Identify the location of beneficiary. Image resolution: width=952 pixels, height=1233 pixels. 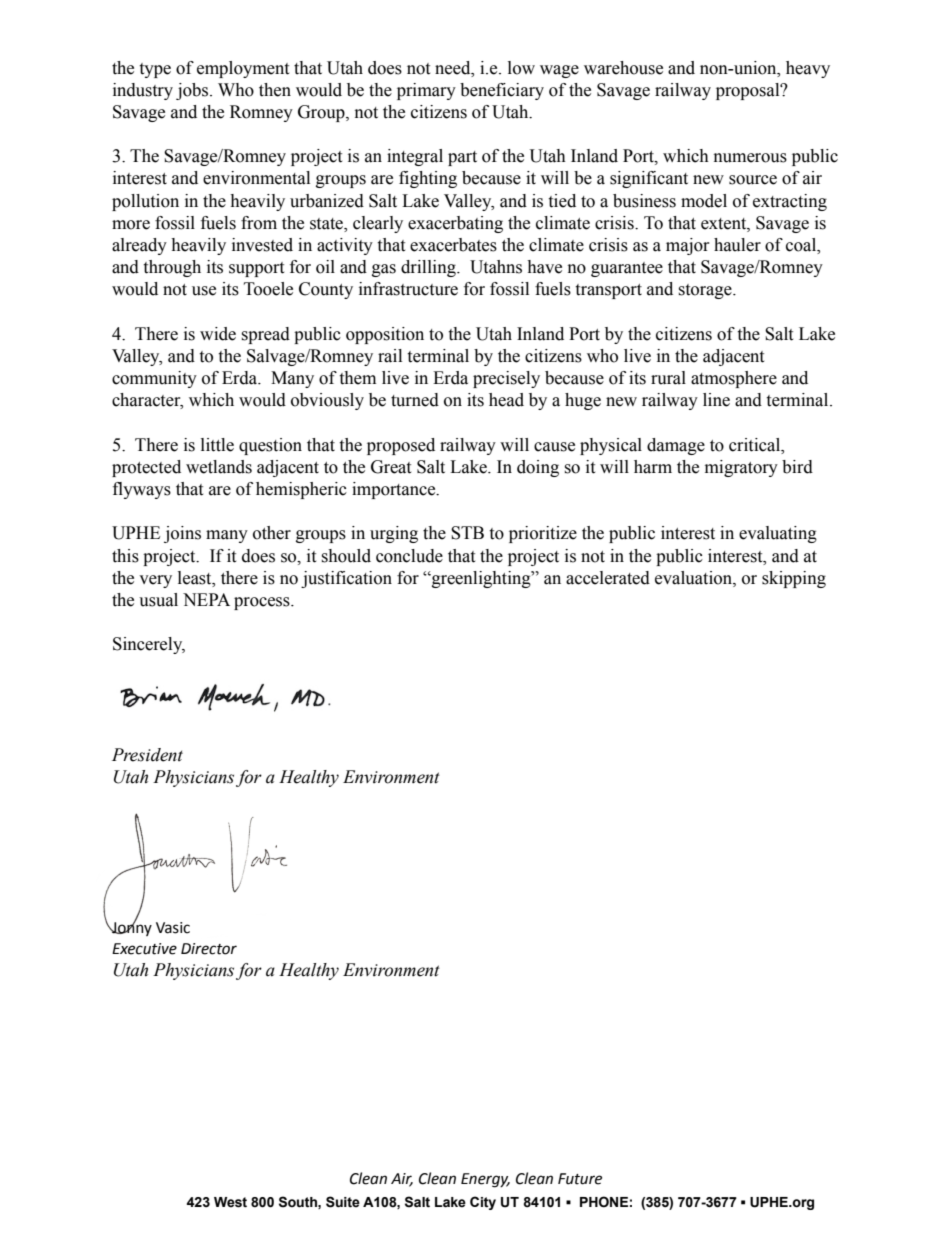
(502, 91).
